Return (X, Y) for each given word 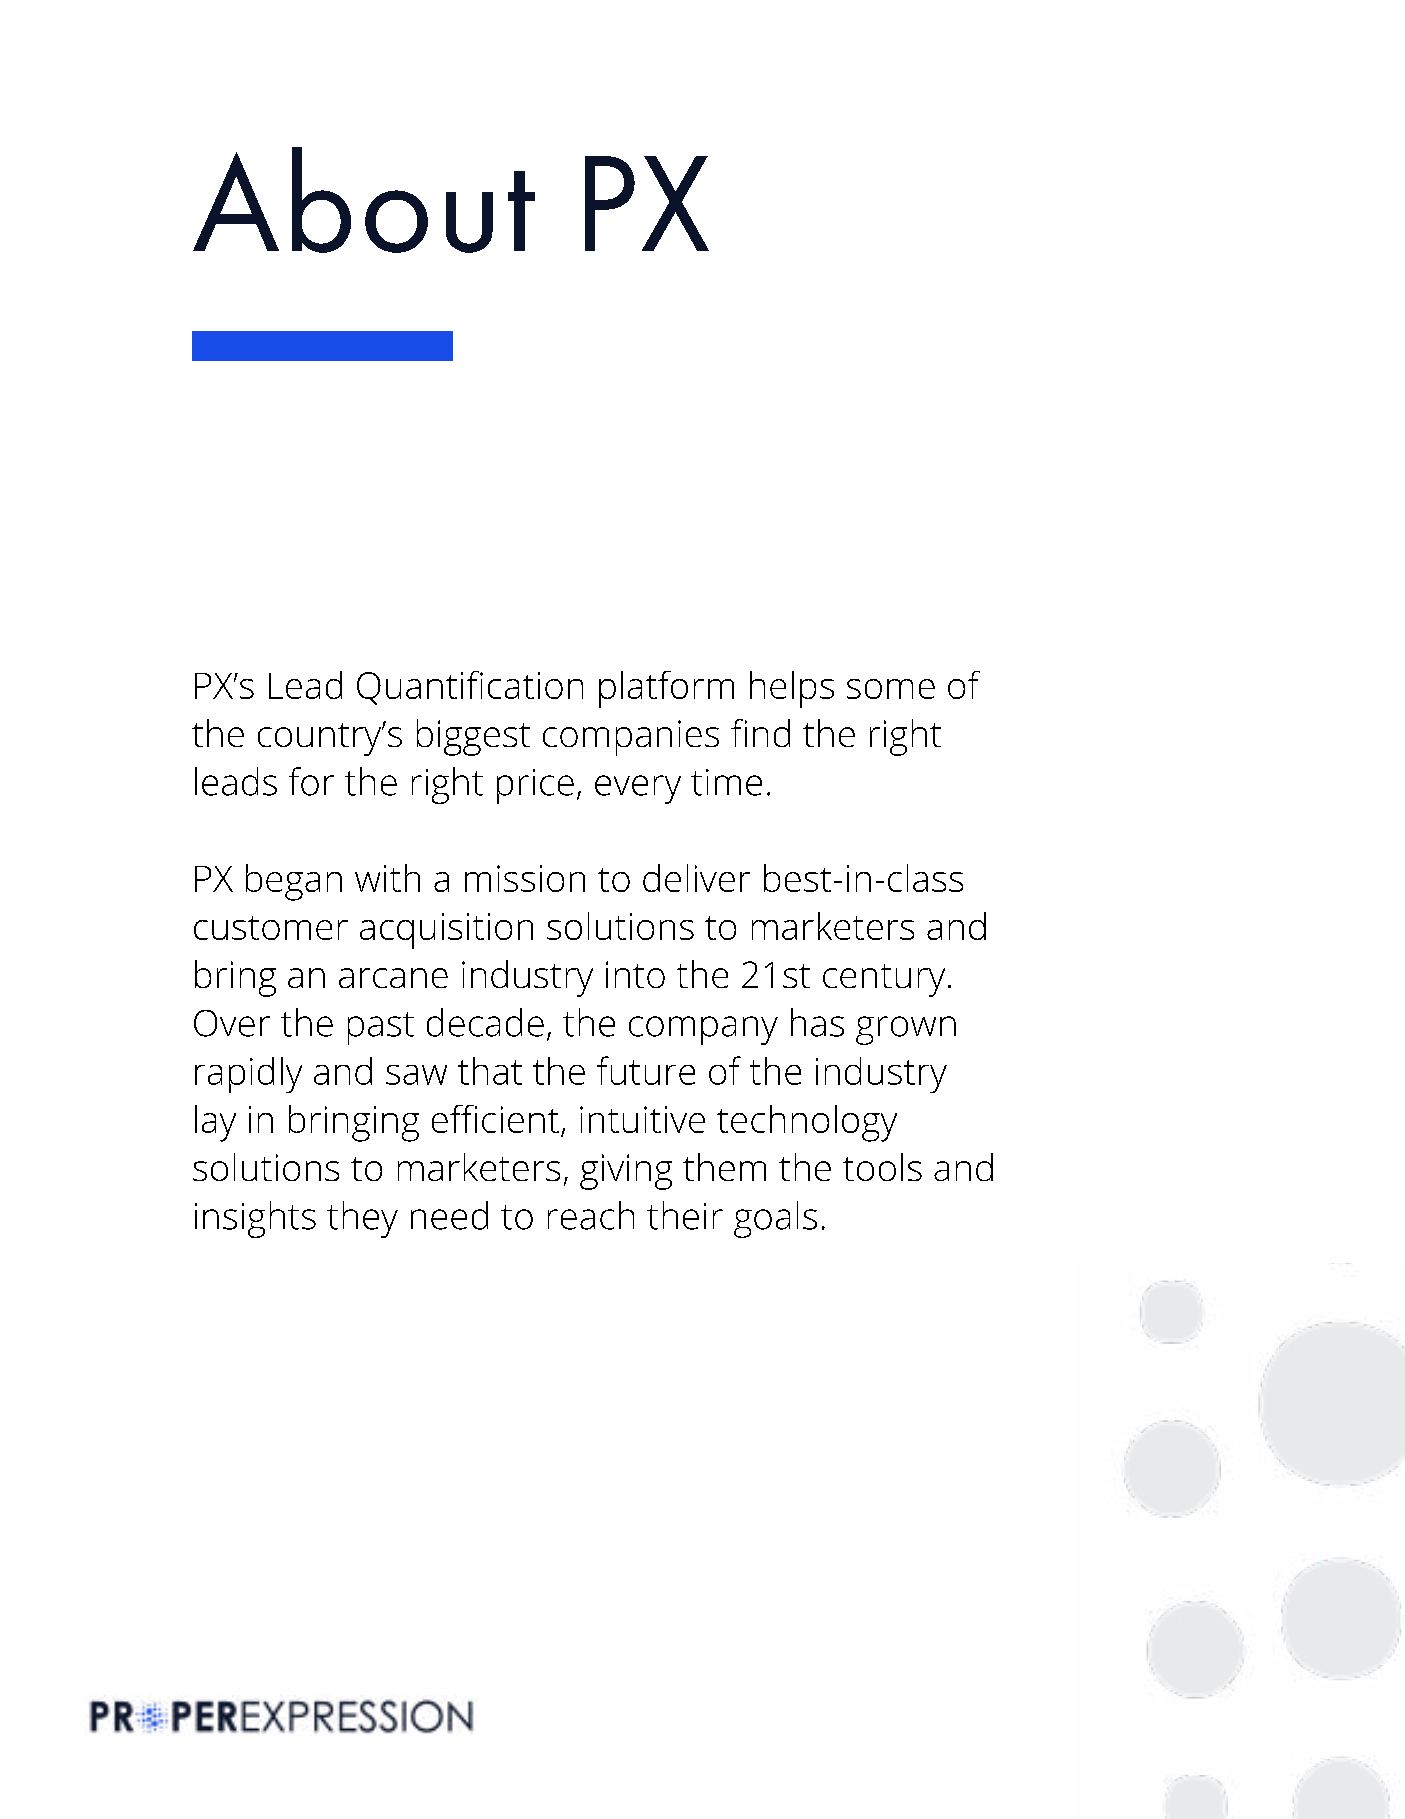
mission (525, 878)
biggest (473, 737)
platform (666, 689)
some (891, 689)
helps (792, 689)
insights (255, 1219)
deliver (696, 878)
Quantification (470, 688)
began (294, 882)
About (364, 200)
